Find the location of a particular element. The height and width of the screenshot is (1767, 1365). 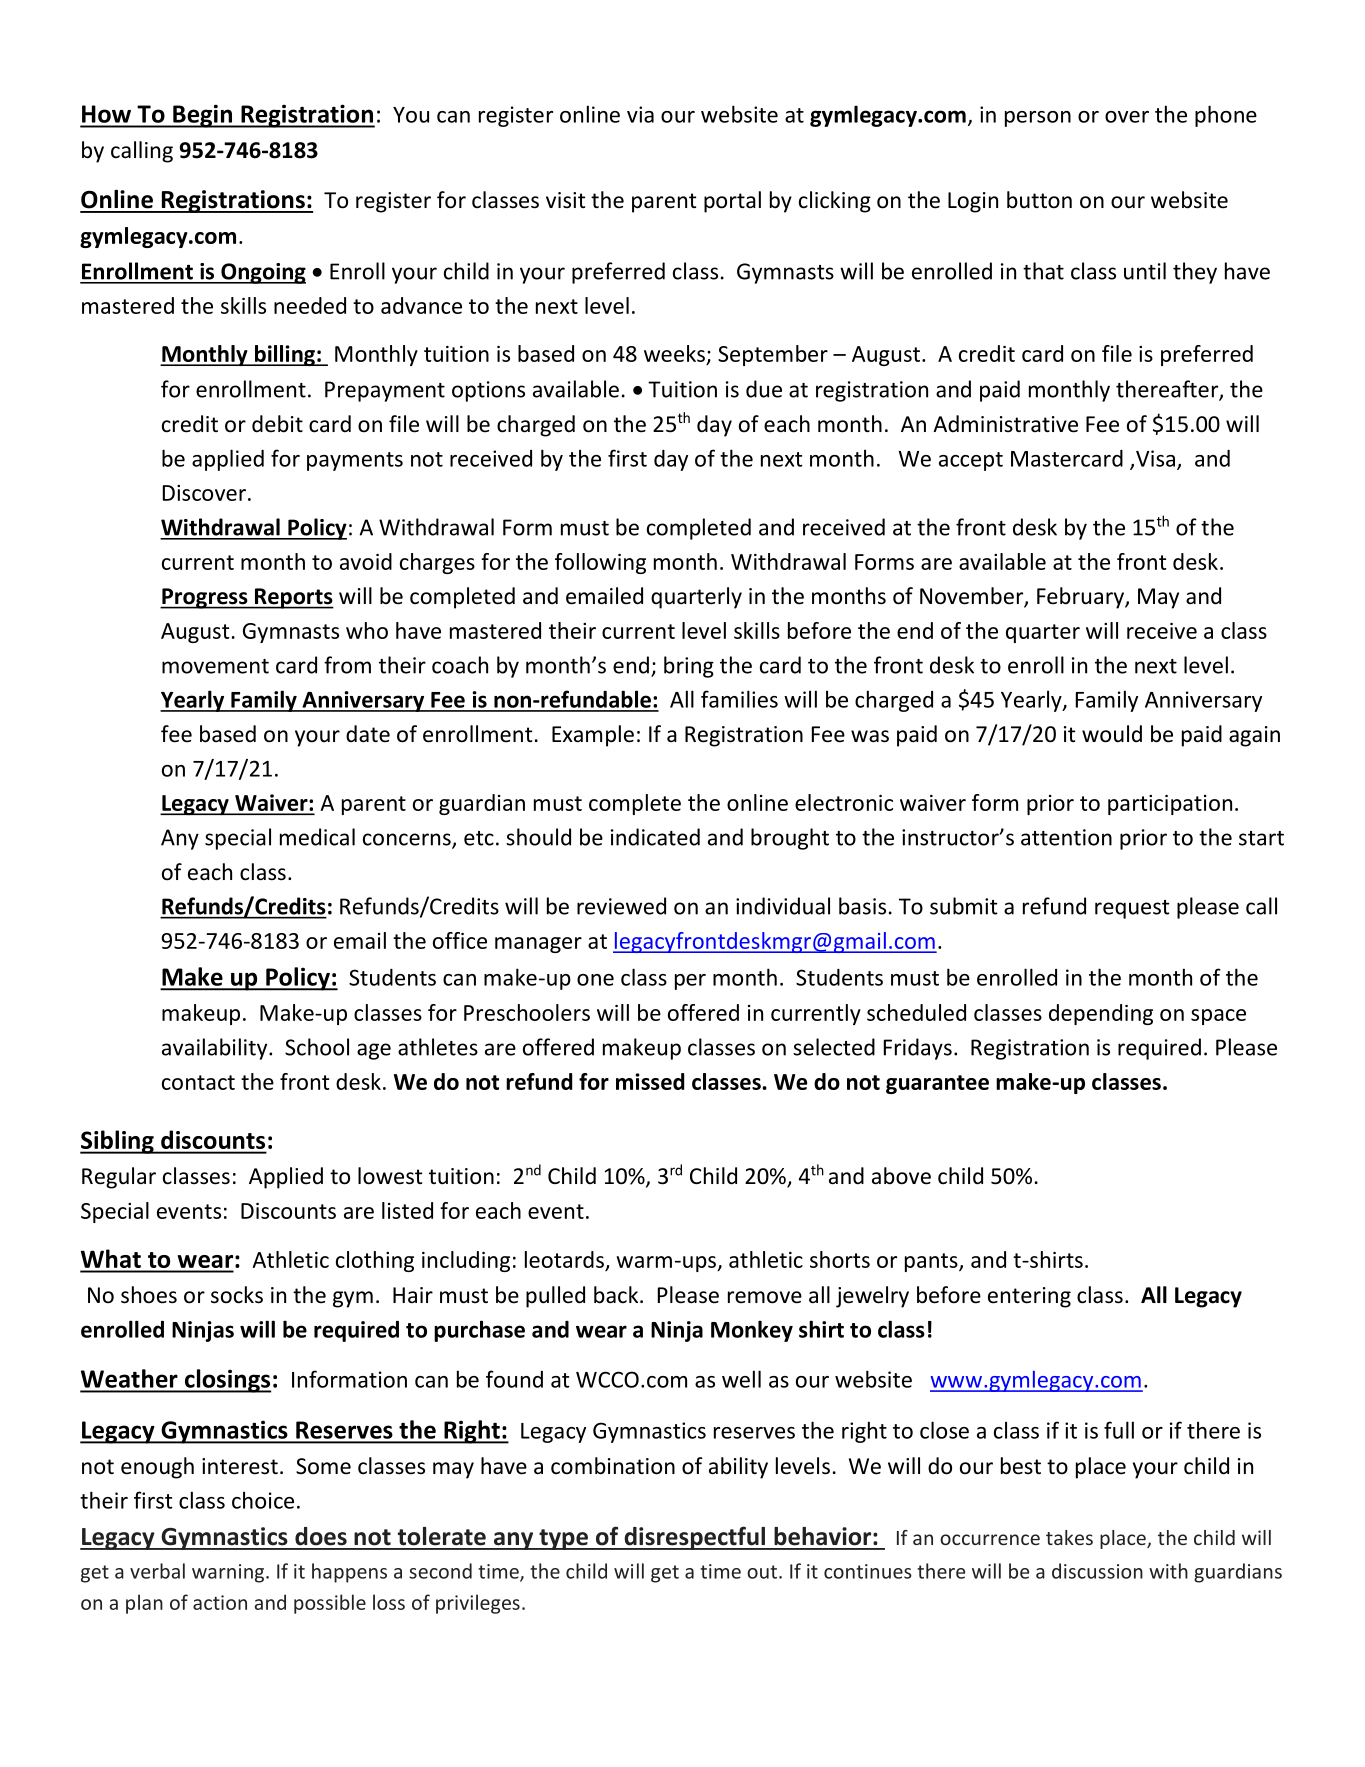

indicated is located at coordinates (655, 837).
